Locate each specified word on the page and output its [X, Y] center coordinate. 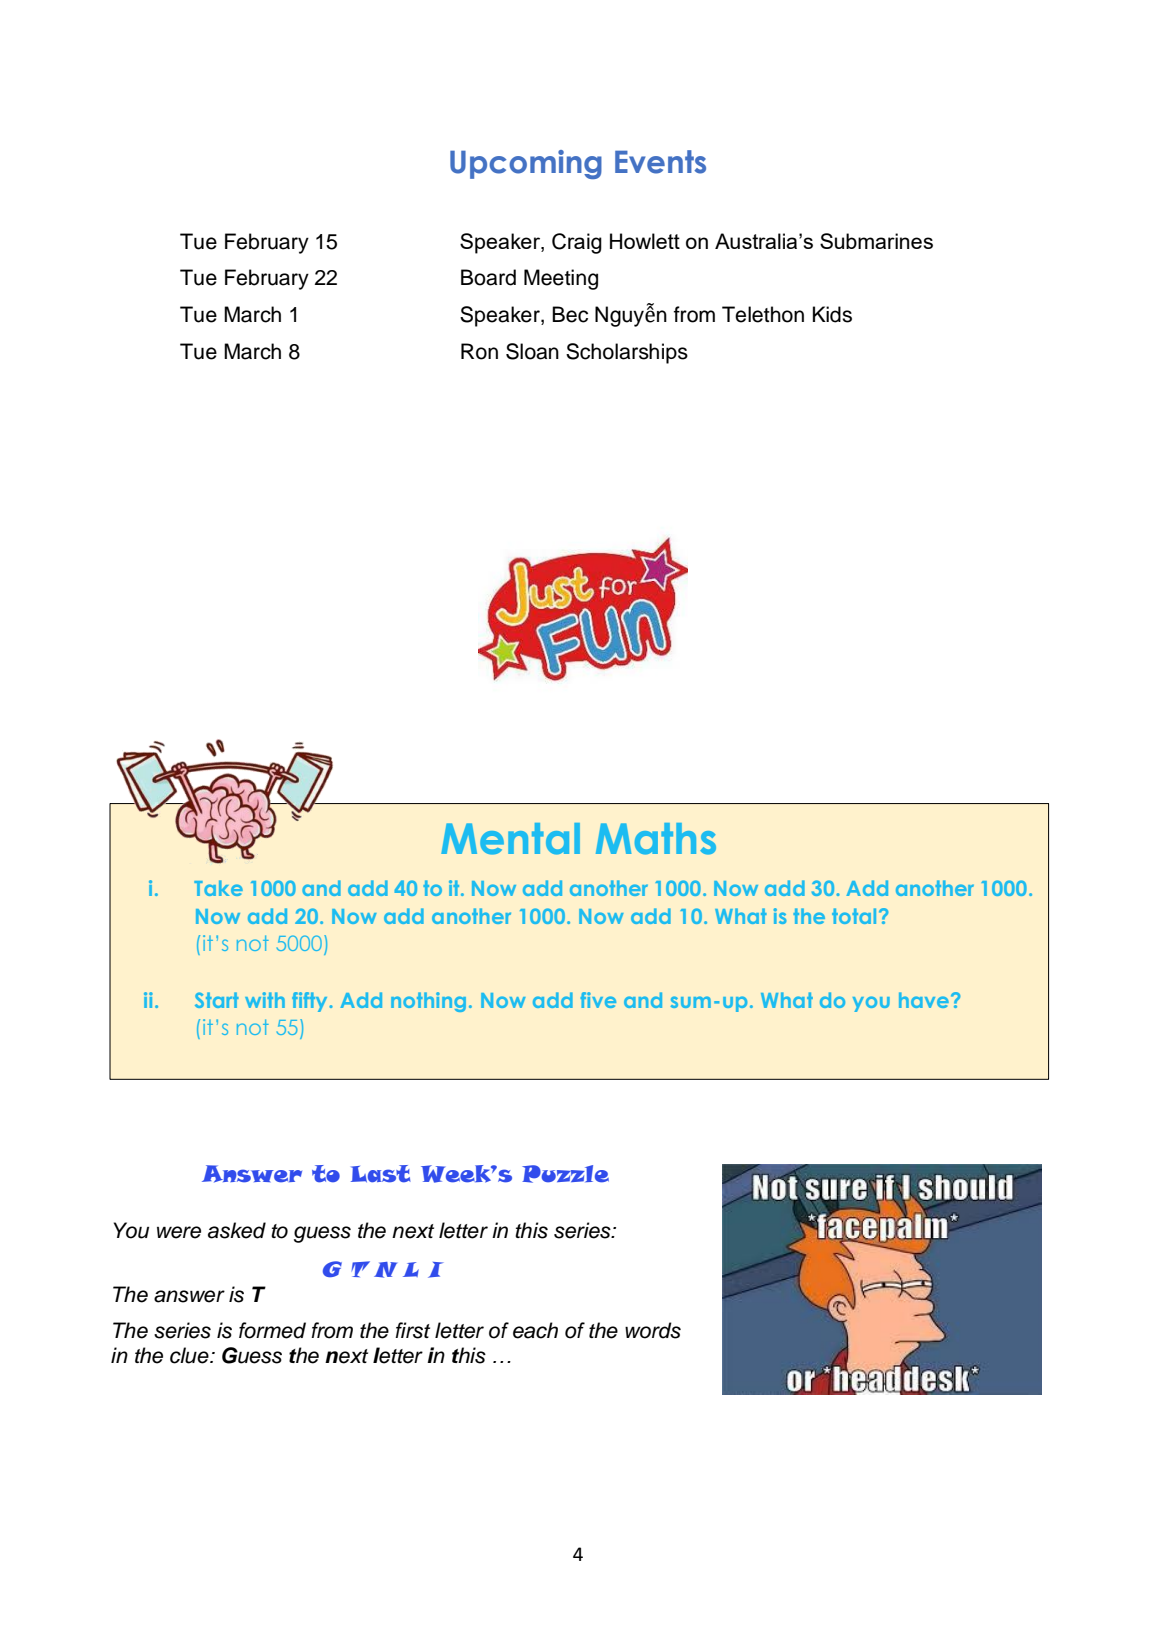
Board [488, 277]
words [653, 1330]
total [854, 916]
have [925, 1000]
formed [272, 1330]
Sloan [532, 351]
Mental [510, 839]
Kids [832, 314]
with [265, 1000]
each [535, 1330]
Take [218, 888]
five [598, 1000]
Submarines [876, 241]
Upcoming [526, 164]
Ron [479, 351]
